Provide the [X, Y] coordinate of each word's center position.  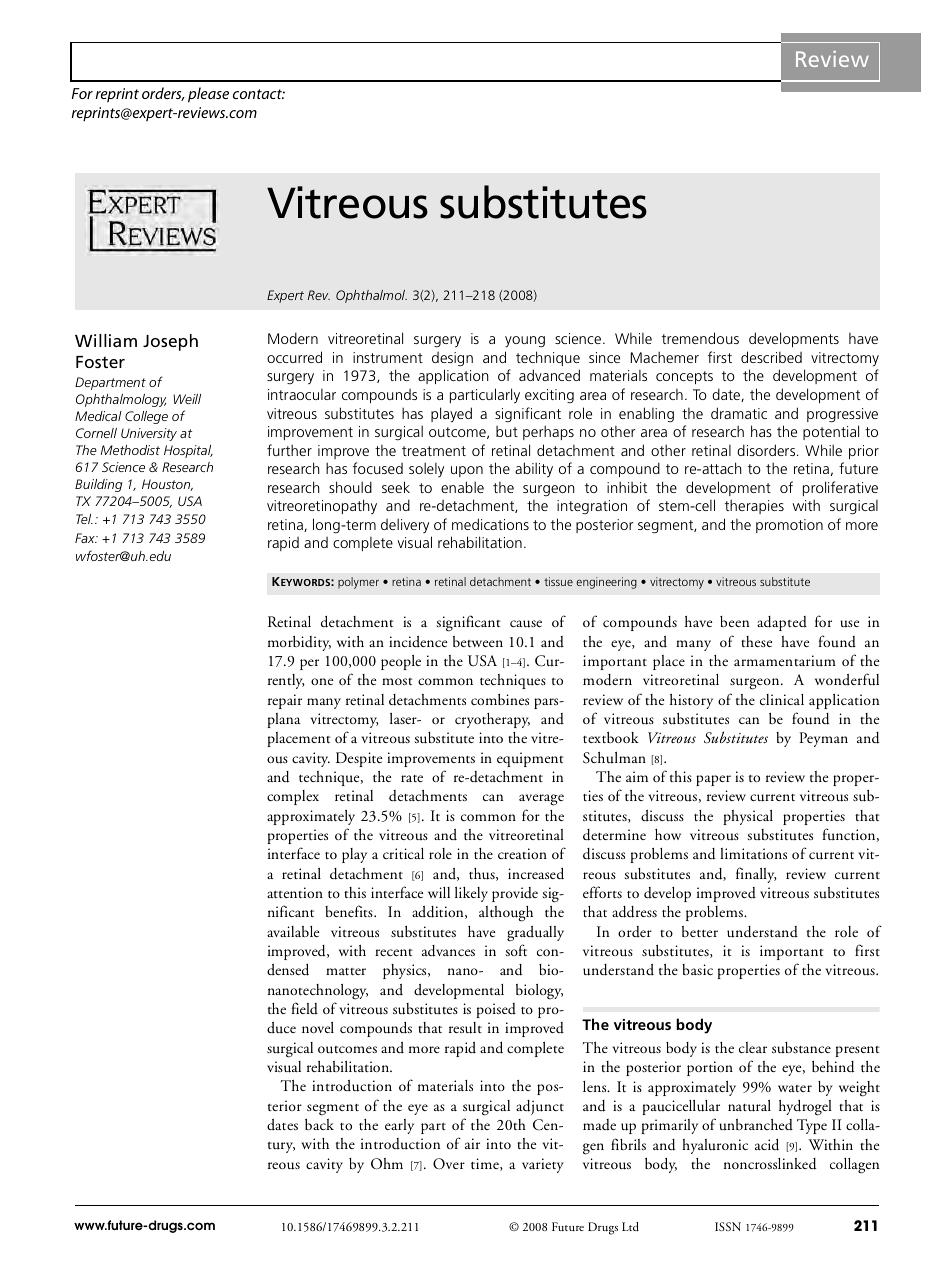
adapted [782, 623]
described [771, 357]
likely [471, 894]
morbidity [299, 643]
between [478, 641]
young [525, 342]
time [486, 1164]
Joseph [170, 342]
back [319, 1124]
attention [295, 892]
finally [756, 875]
